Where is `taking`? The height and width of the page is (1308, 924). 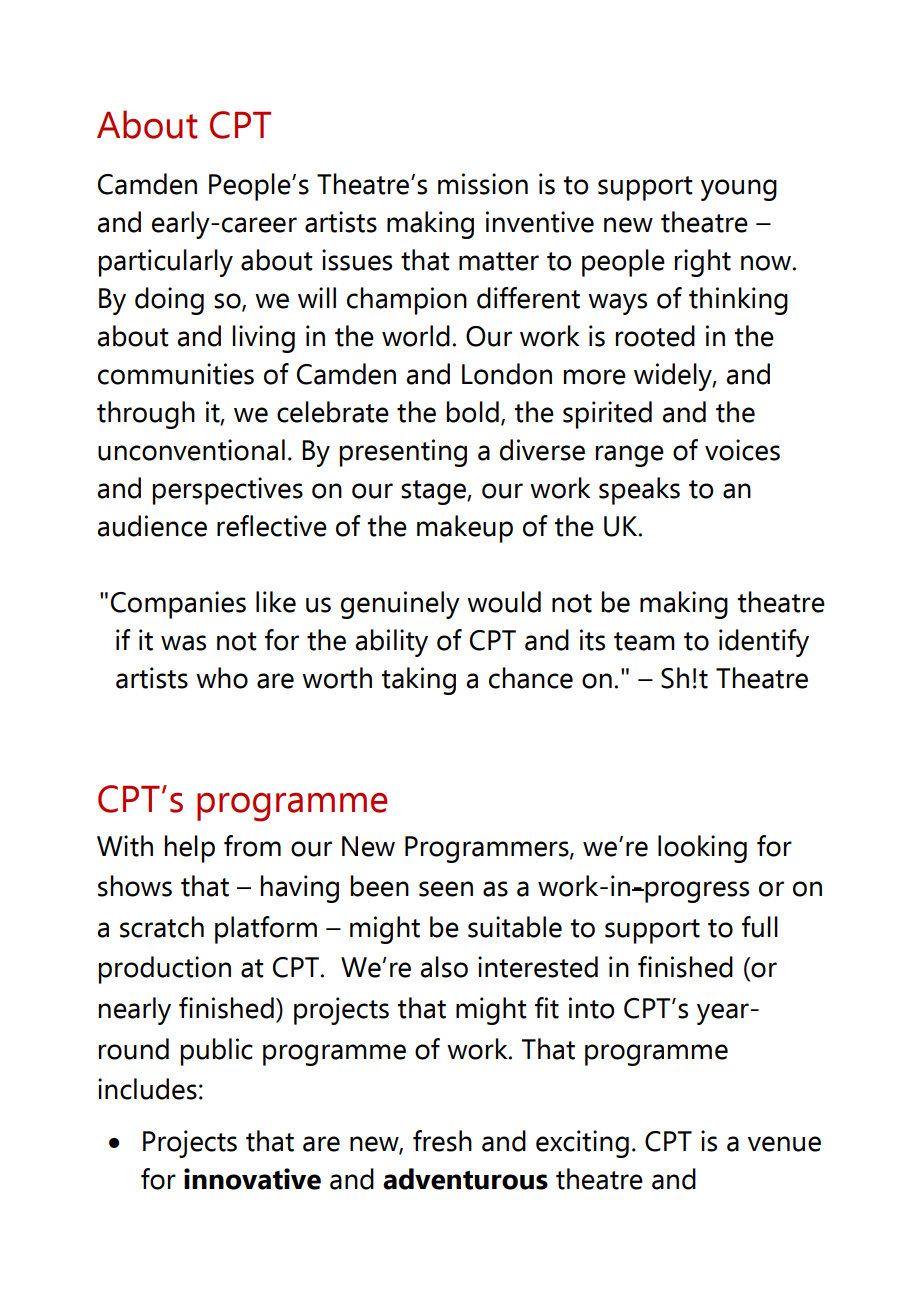
taking is located at coordinates (419, 681).
